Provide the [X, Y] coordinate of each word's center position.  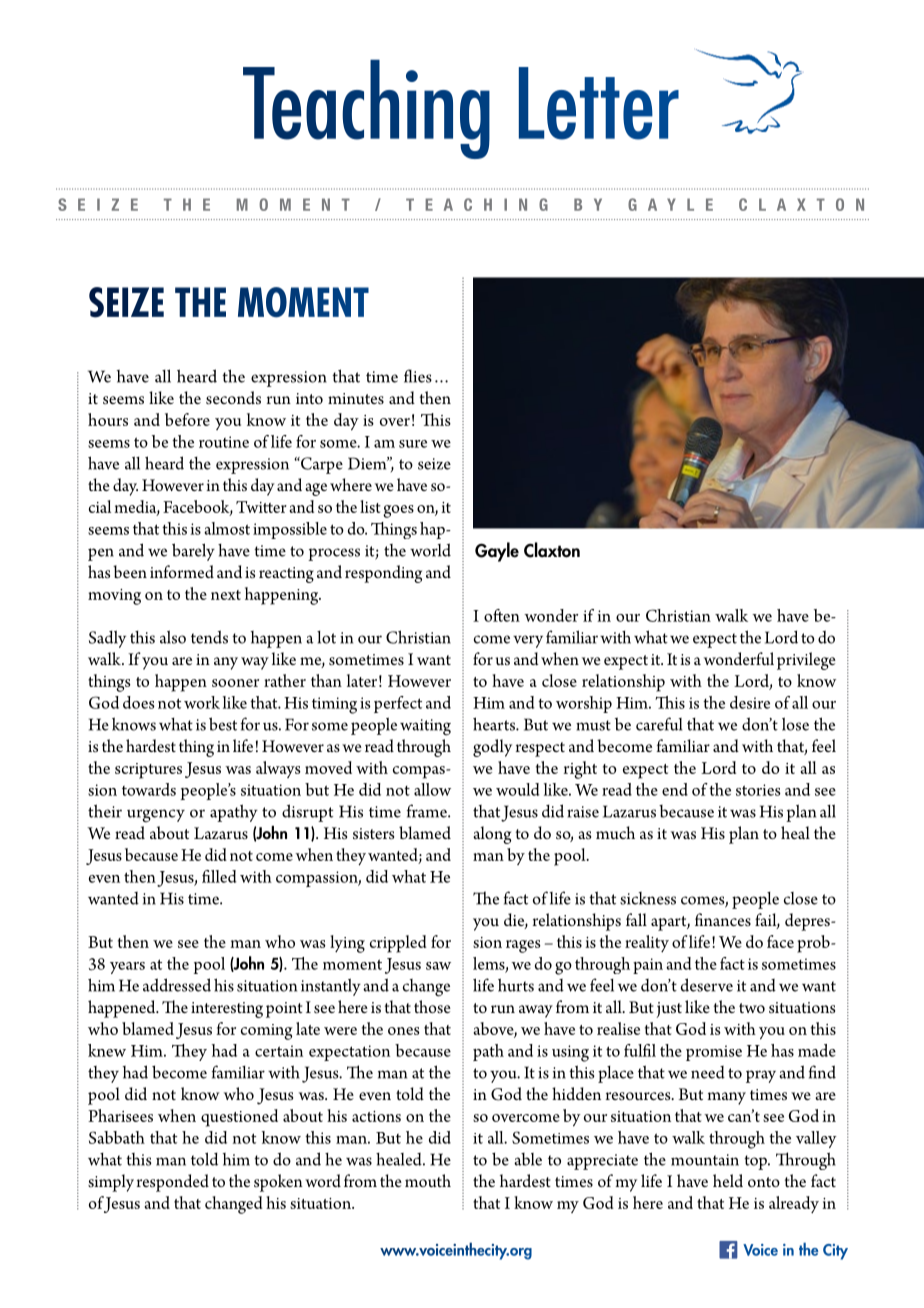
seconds [233, 398]
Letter [599, 103]
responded [173, 1183]
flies [418, 376]
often [502, 615]
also [173, 637]
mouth [428, 1180]
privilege [806, 661]
